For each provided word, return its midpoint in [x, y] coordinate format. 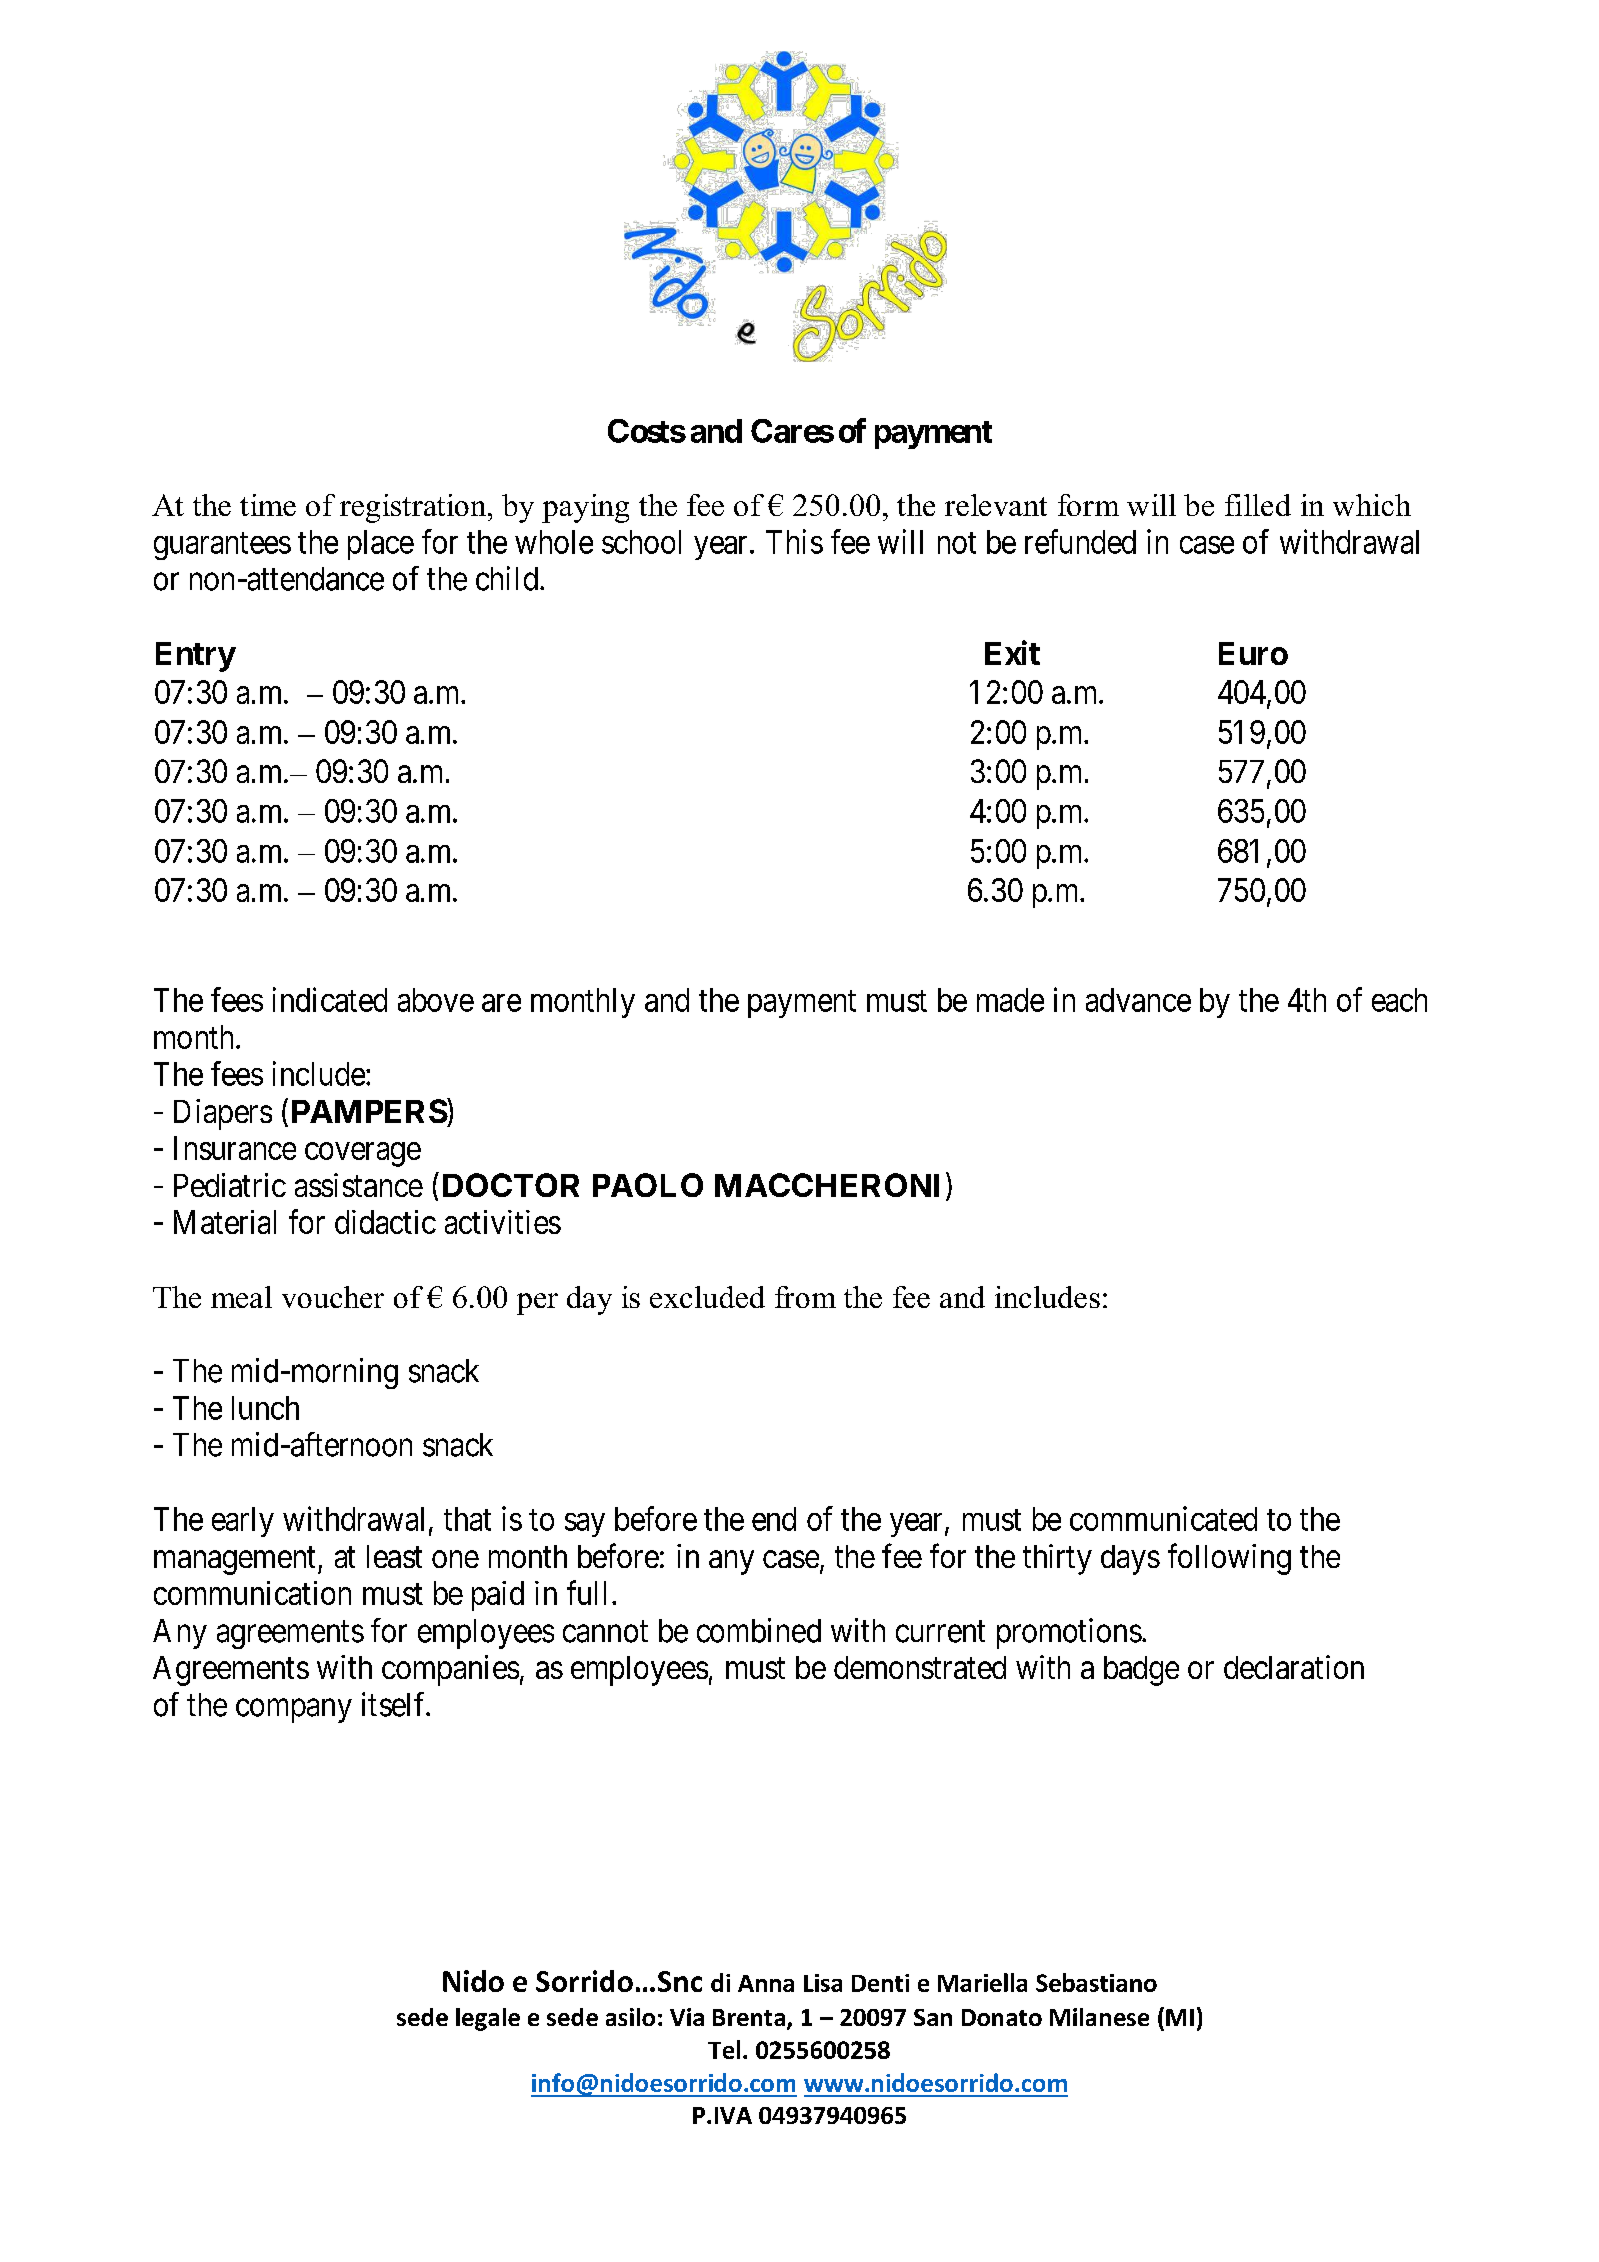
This [794, 541]
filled [1258, 505]
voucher [333, 1297]
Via [687, 2017]
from [805, 1297]
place [381, 545]
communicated [1163, 1518]
